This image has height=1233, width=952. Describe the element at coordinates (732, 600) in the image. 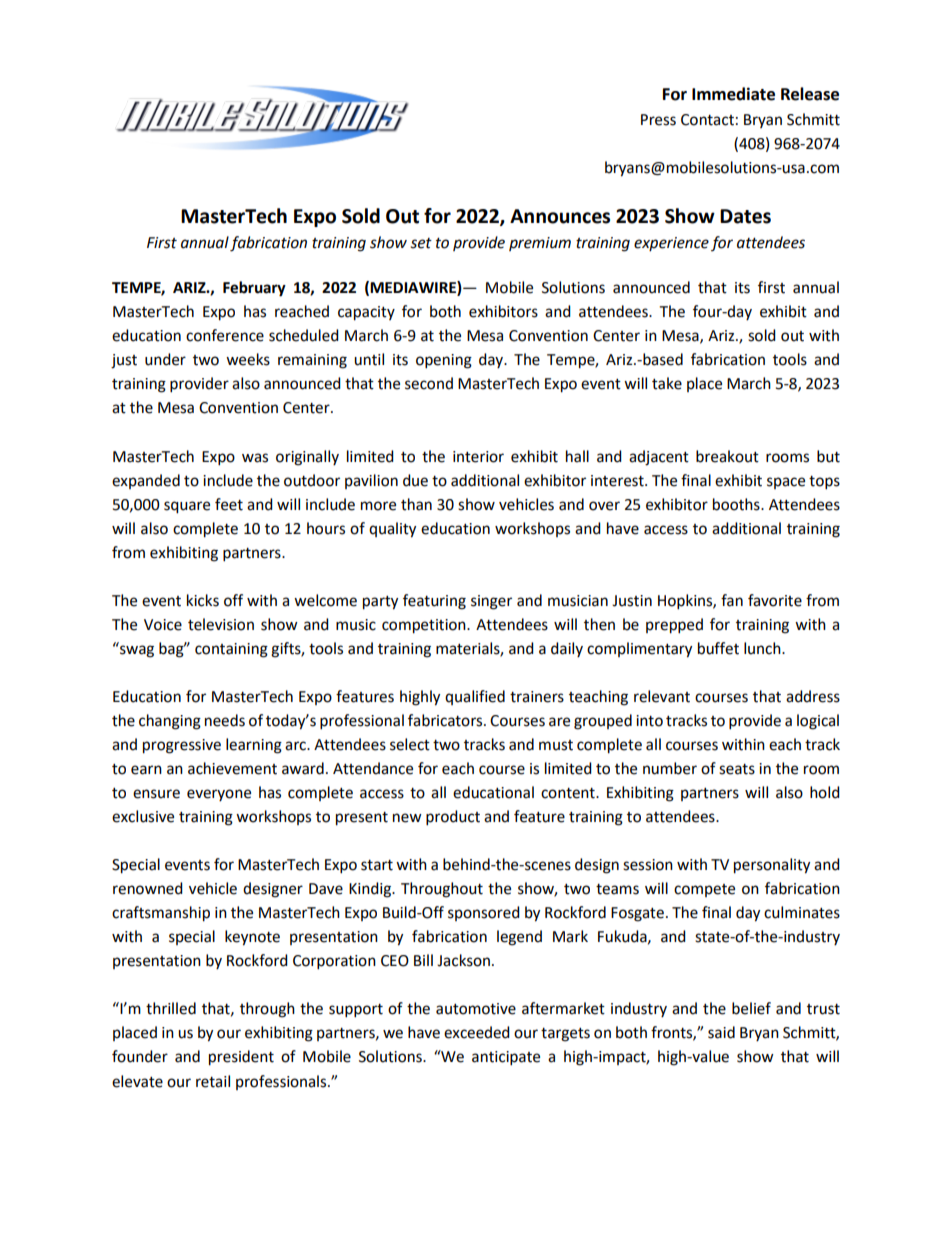

I see `fan` at that location.
